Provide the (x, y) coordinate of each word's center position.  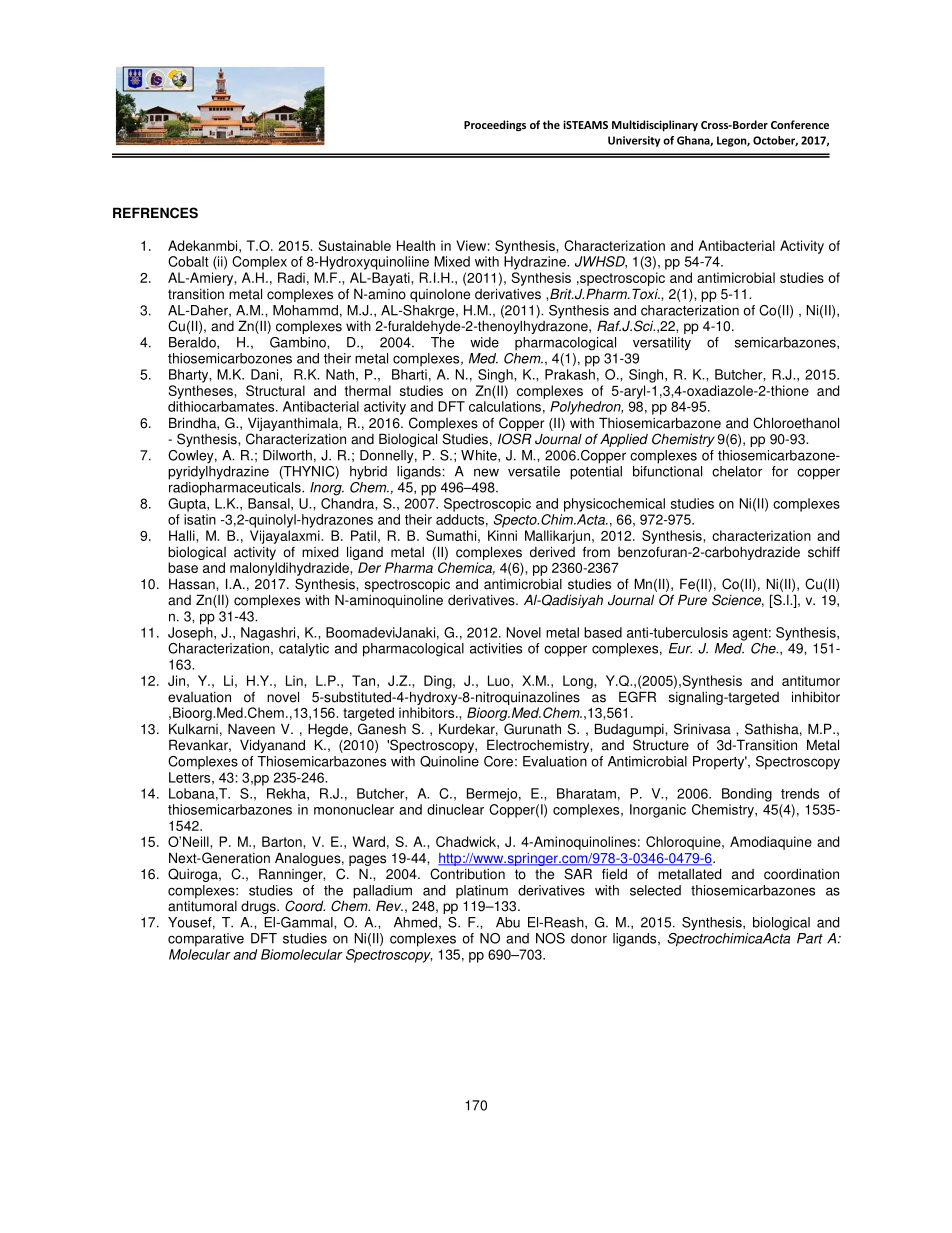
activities (496, 648)
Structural (275, 390)
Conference (800, 124)
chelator (737, 471)
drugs (259, 907)
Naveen (251, 729)
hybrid (368, 473)
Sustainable (355, 245)
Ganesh (382, 729)
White (480, 455)
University (634, 141)
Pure (692, 600)
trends (800, 793)
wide (484, 342)
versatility (662, 344)
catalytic (304, 650)
